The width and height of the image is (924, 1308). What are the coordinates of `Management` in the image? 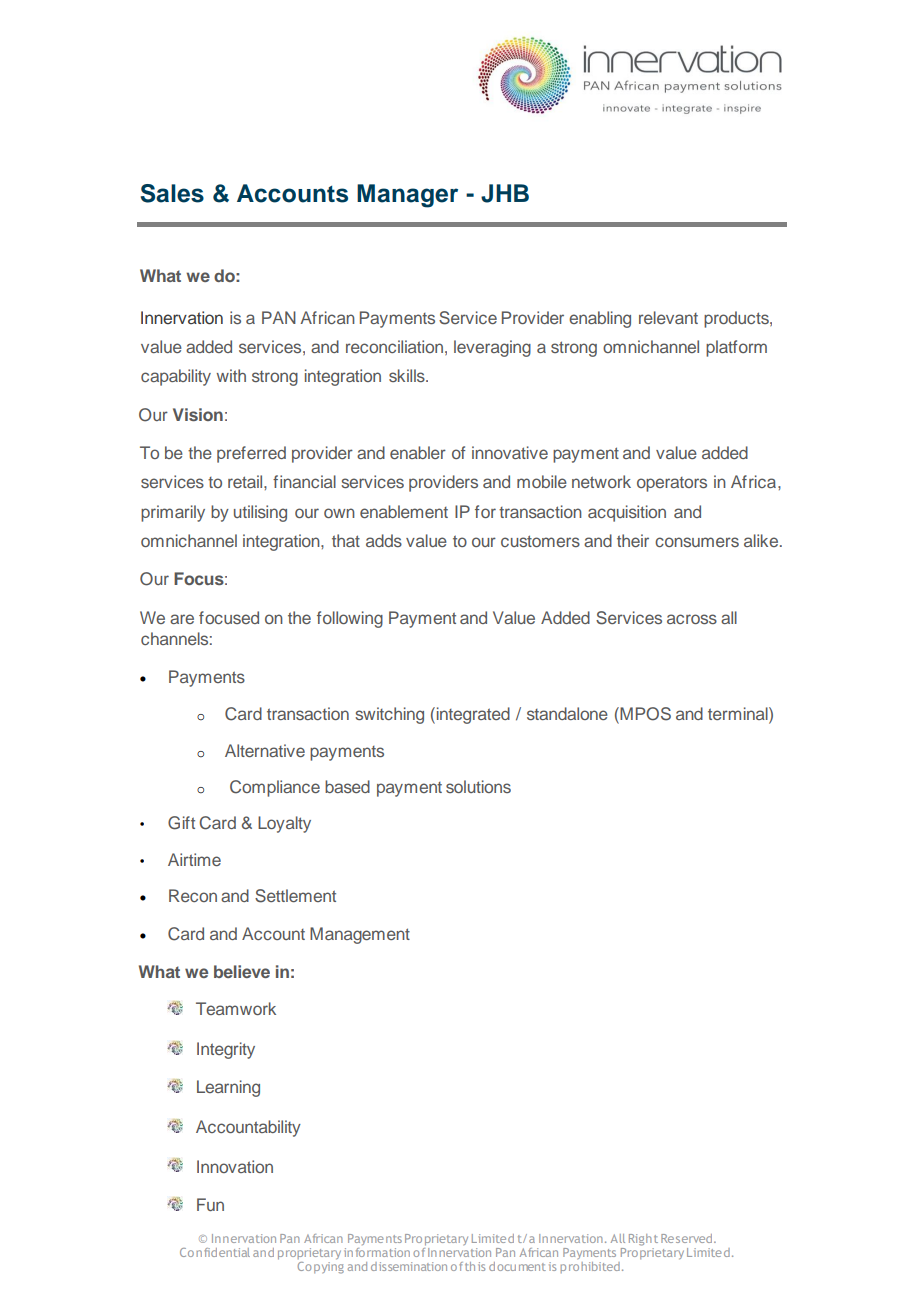 It's located at (360, 935).
